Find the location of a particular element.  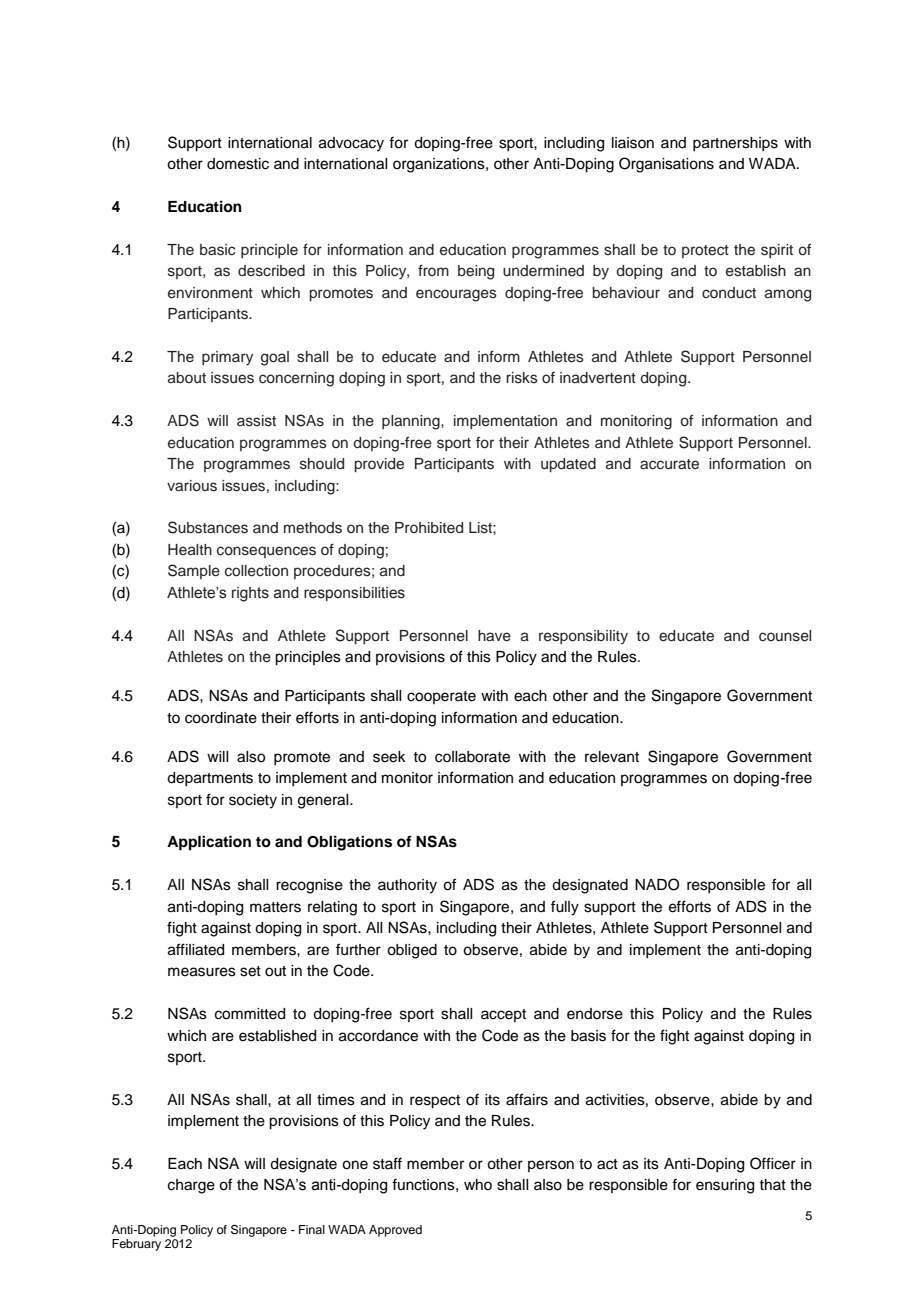

who is located at coordinates (478, 1184).
